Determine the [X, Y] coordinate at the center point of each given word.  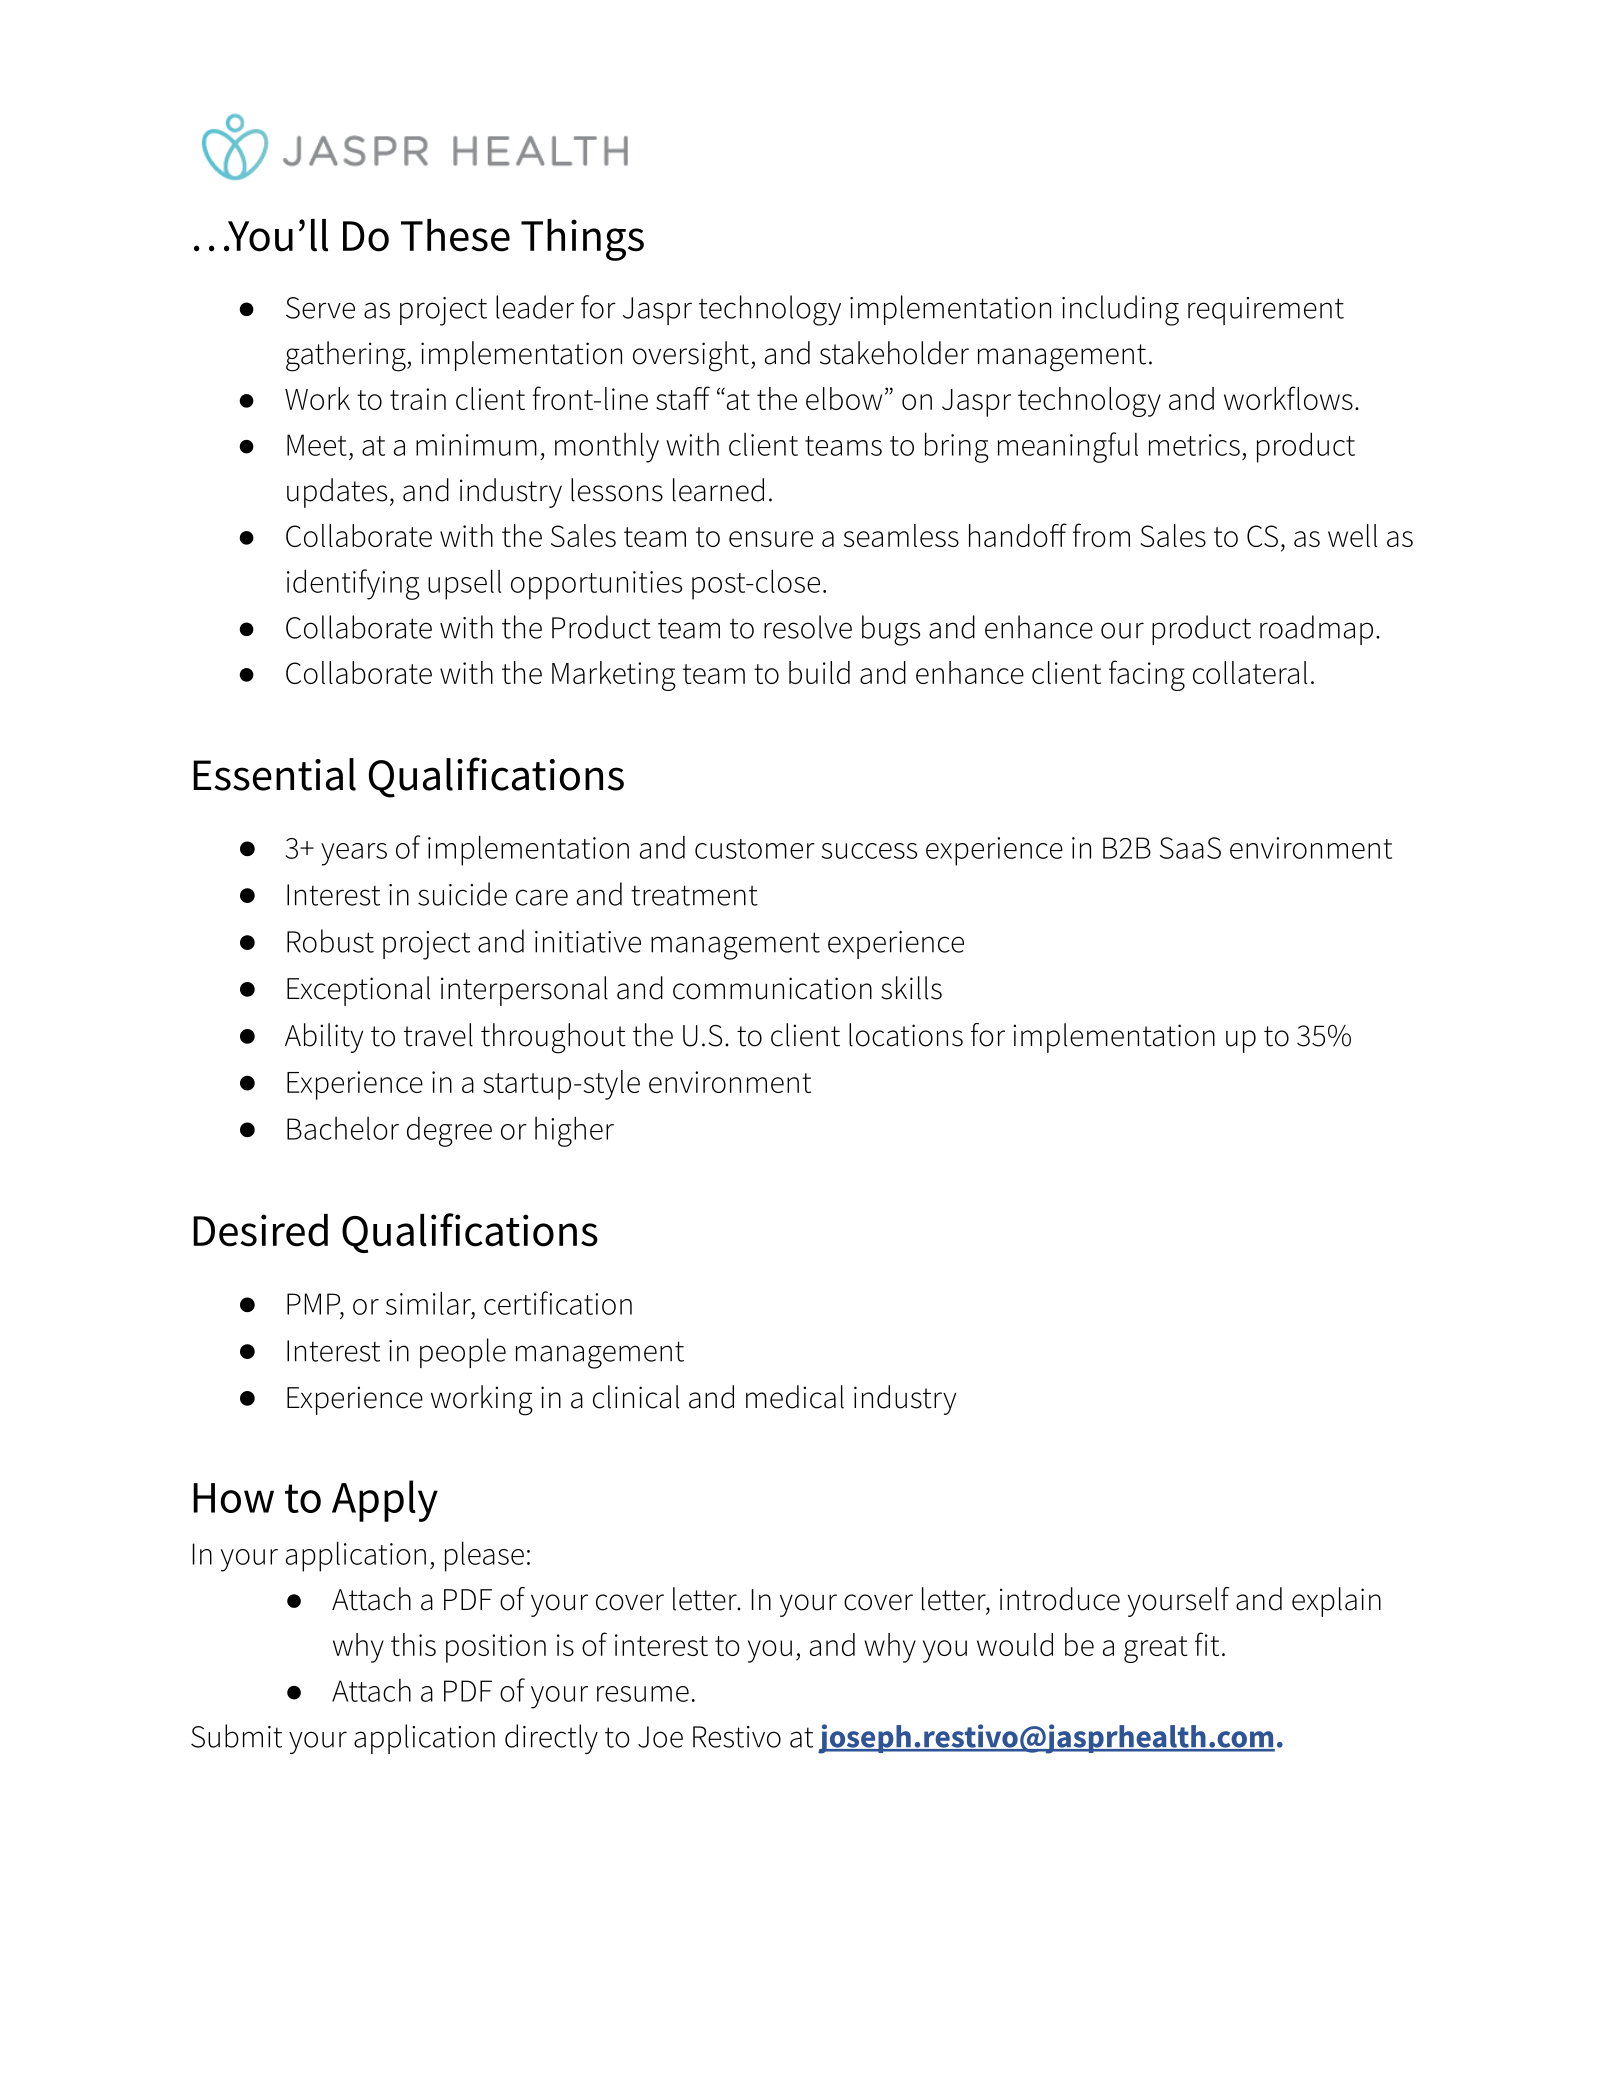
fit [1207, 1644]
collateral [1250, 672]
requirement [1266, 311]
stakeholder [894, 353]
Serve [320, 308]
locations [906, 1035]
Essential [274, 774]
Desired [260, 1230]
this [413, 1644]
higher [574, 1131]
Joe [660, 1737]
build [819, 672]
